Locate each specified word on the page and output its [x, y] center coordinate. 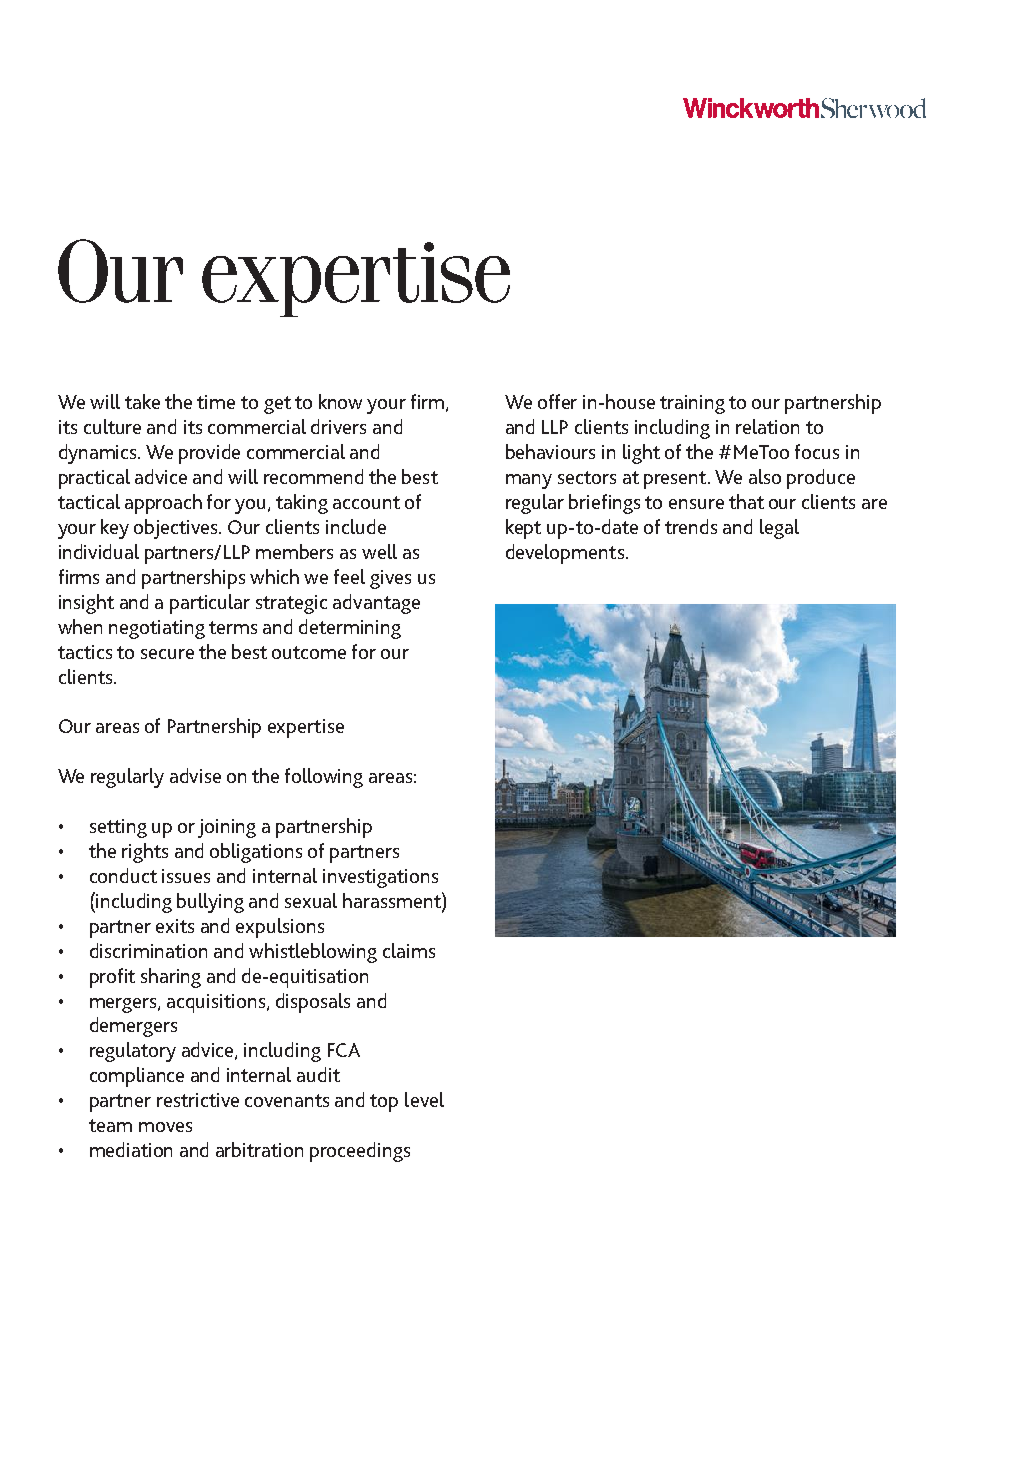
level [424, 1099]
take [142, 401]
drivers [338, 426]
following [324, 778]
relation [767, 426]
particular [210, 604]
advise [195, 775]
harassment [393, 901]
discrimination [148, 950]
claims [409, 950]
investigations [380, 878]
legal [779, 529]
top [384, 1103]
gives [390, 579]
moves [165, 1127]
